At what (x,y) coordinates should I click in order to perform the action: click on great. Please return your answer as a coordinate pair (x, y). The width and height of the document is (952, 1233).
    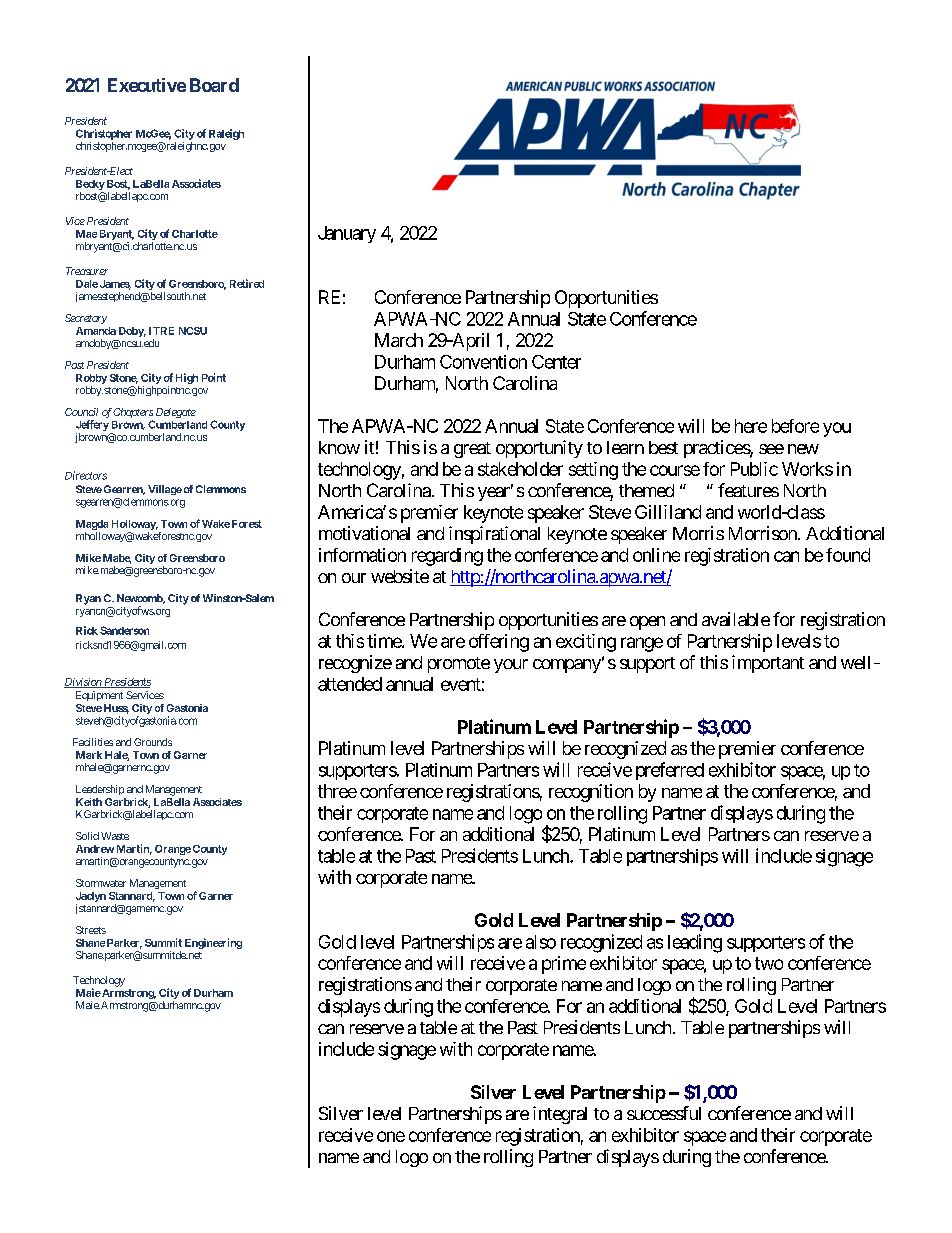
    Looking at the image, I should click on (472, 450).
